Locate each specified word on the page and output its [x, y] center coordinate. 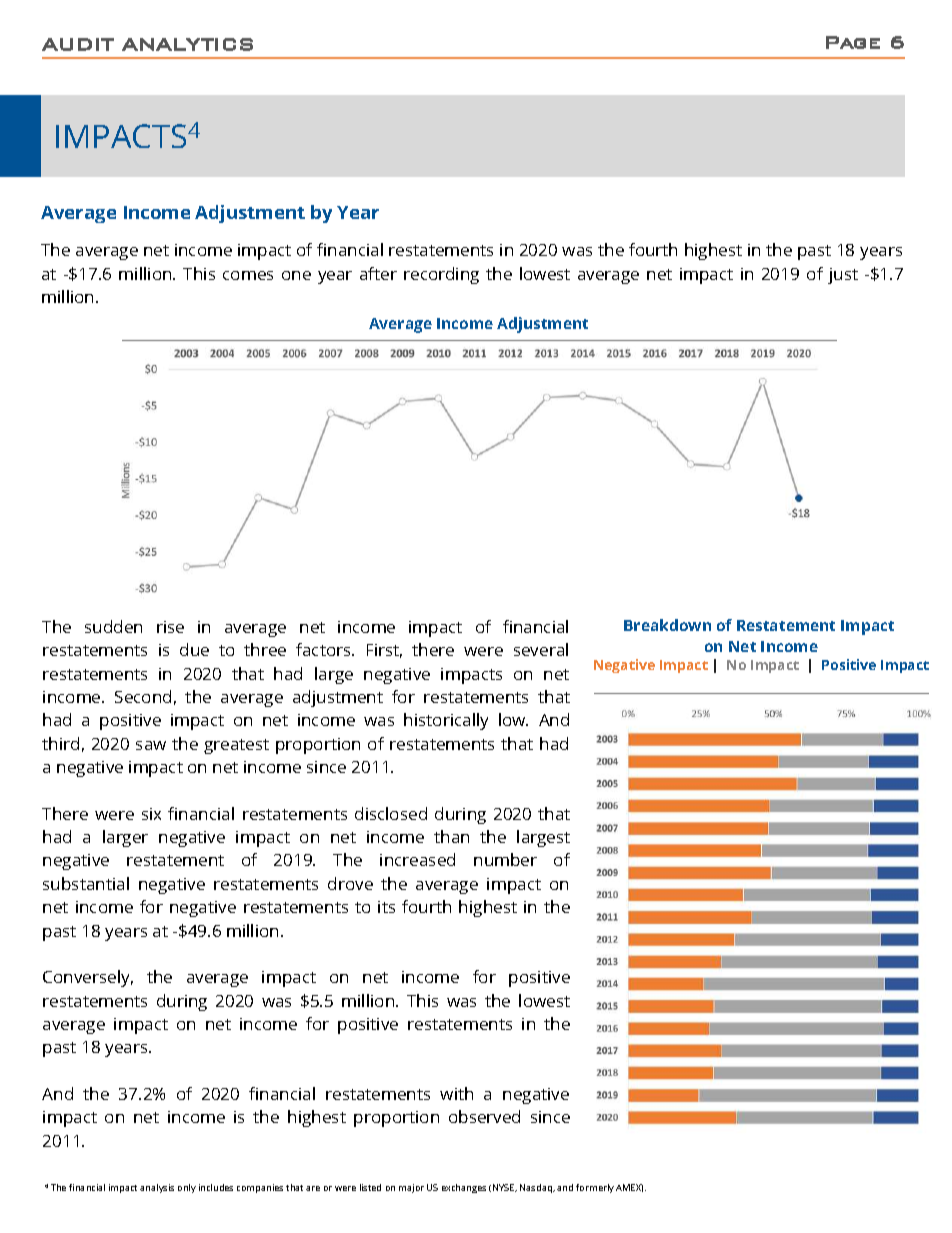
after [378, 273]
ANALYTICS [187, 44]
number [505, 859]
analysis [157, 1188]
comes [248, 275]
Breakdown [667, 625]
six [151, 814]
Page [853, 42]
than [451, 836]
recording [441, 275]
